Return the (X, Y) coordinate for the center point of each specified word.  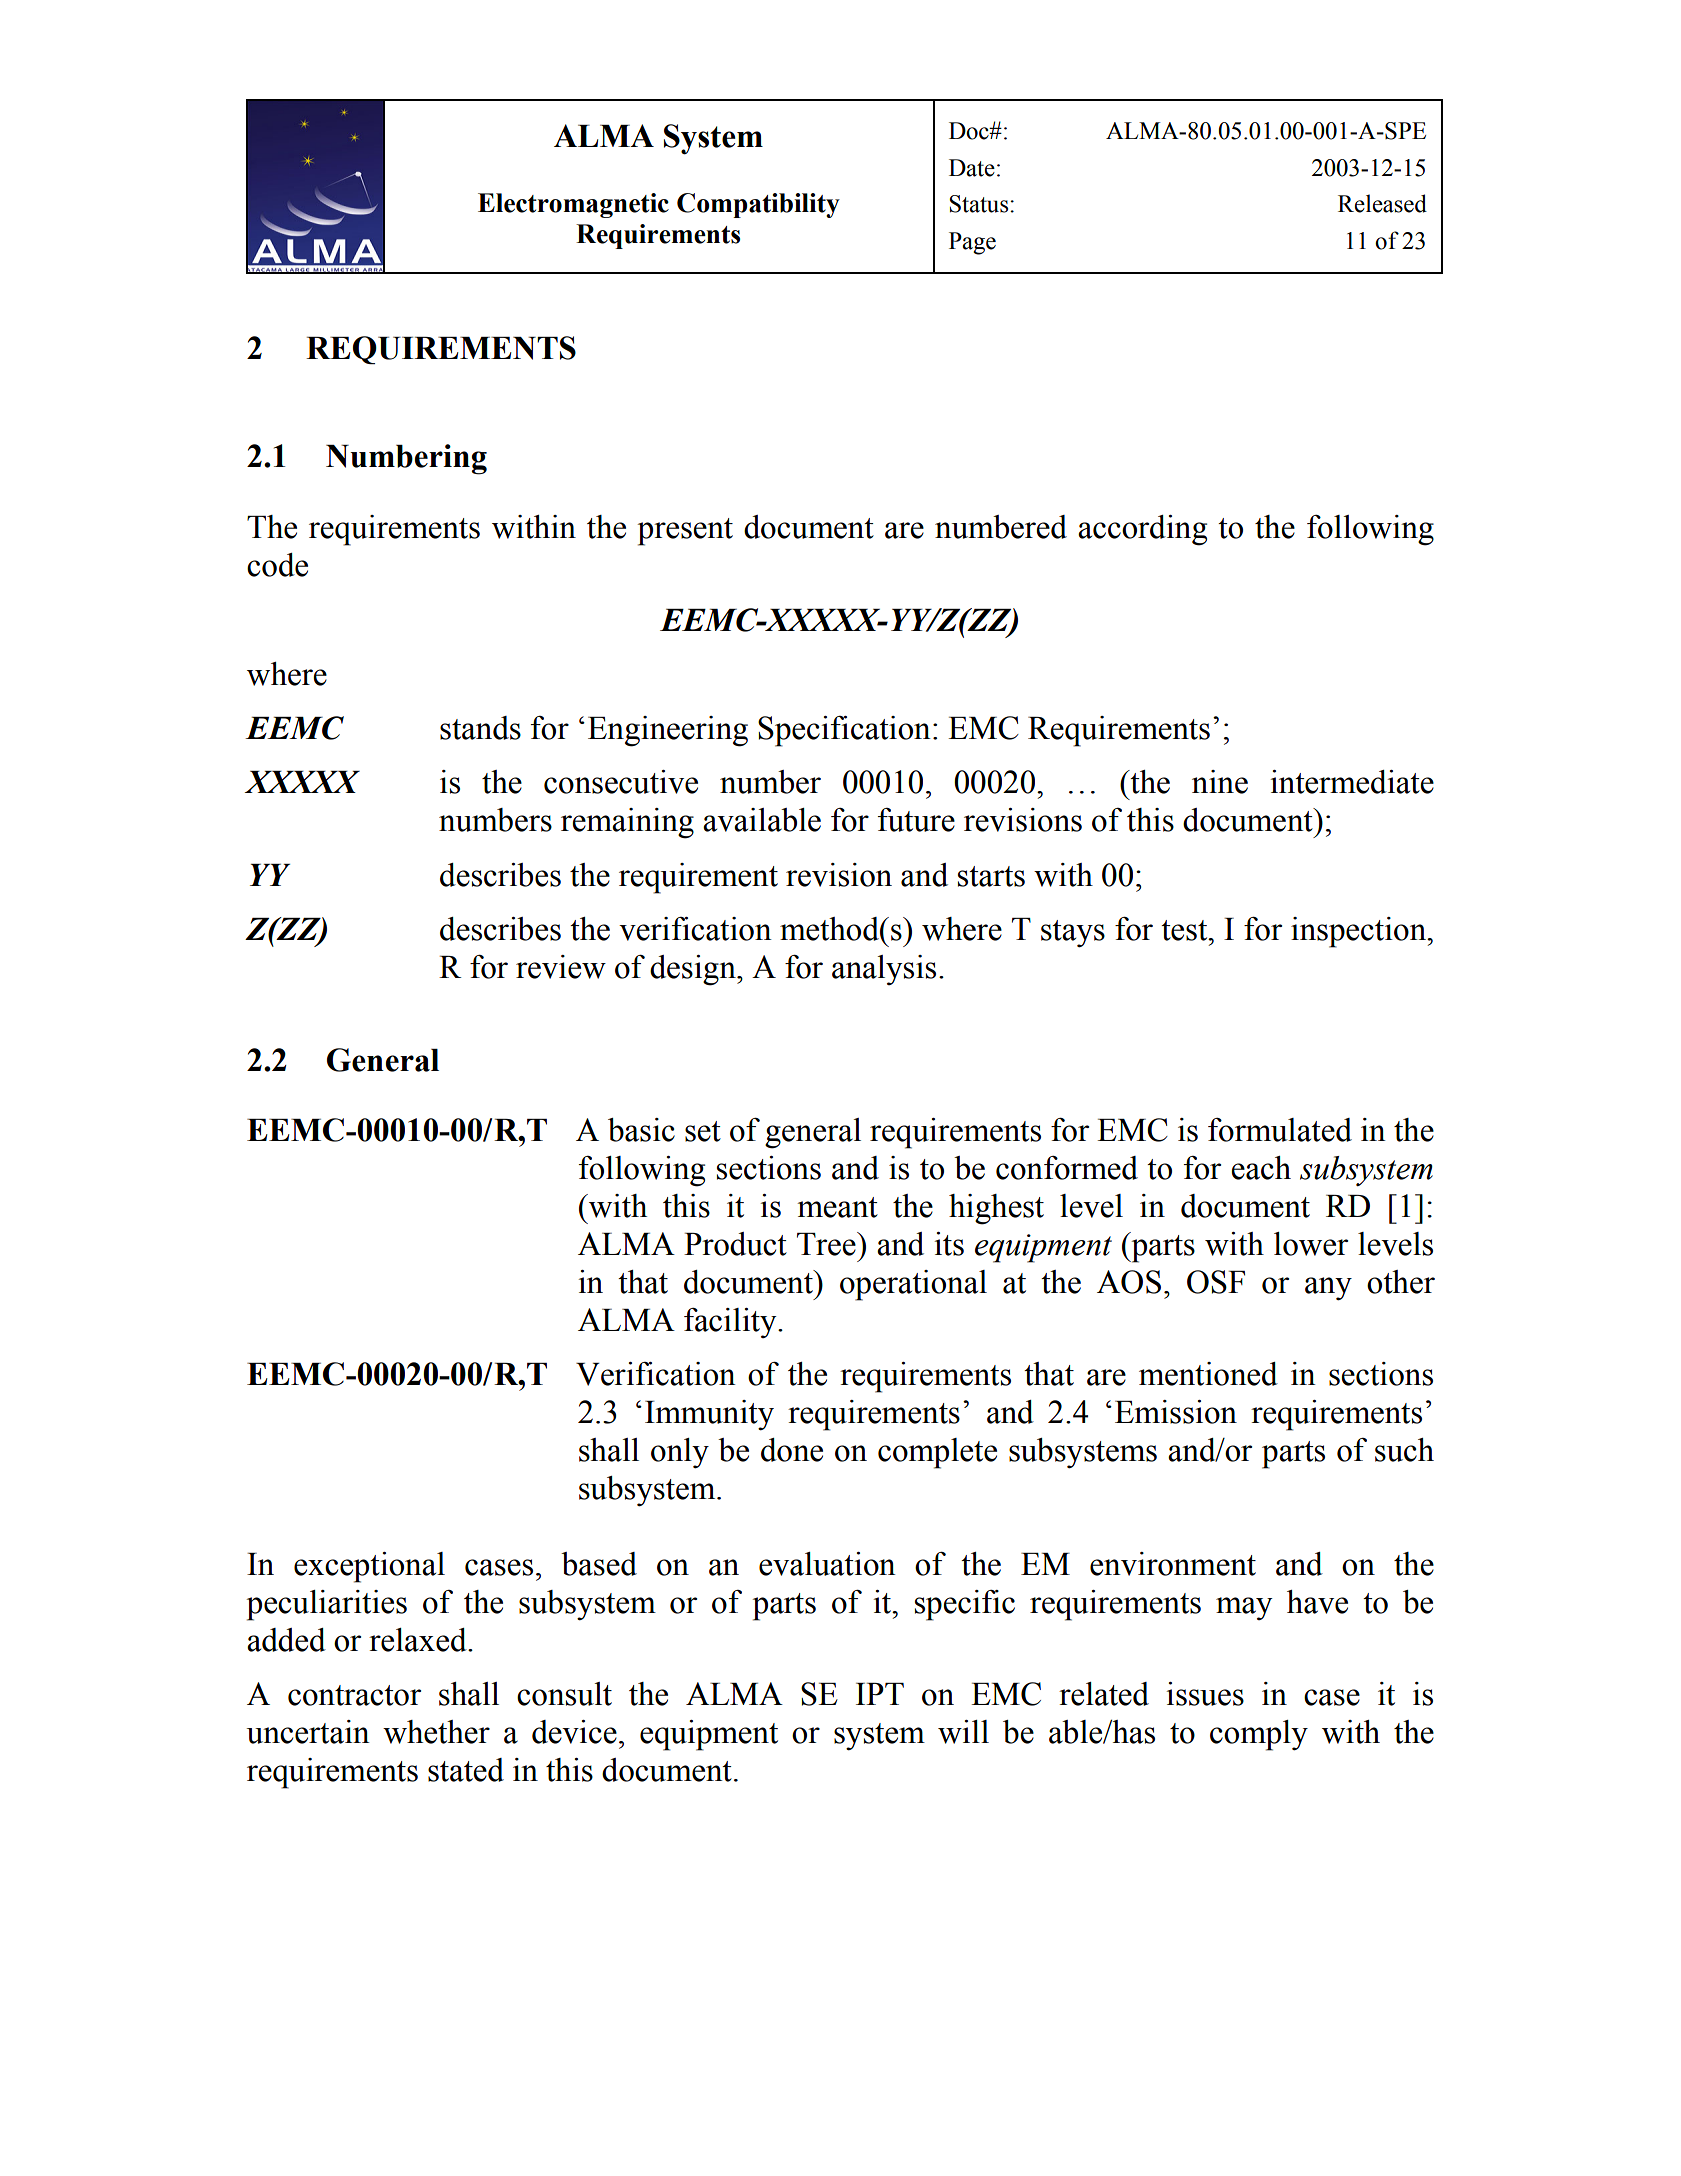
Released (1382, 203)
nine (1220, 782)
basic (641, 1130)
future (916, 820)
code (277, 565)
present (685, 532)
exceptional (369, 1567)
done (792, 1450)
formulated (1280, 1130)
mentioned (1208, 1374)
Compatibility (758, 205)
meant (838, 1207)
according (1142, 530)
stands (480, 728)
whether (436, 1732)
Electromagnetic (573, 205)
